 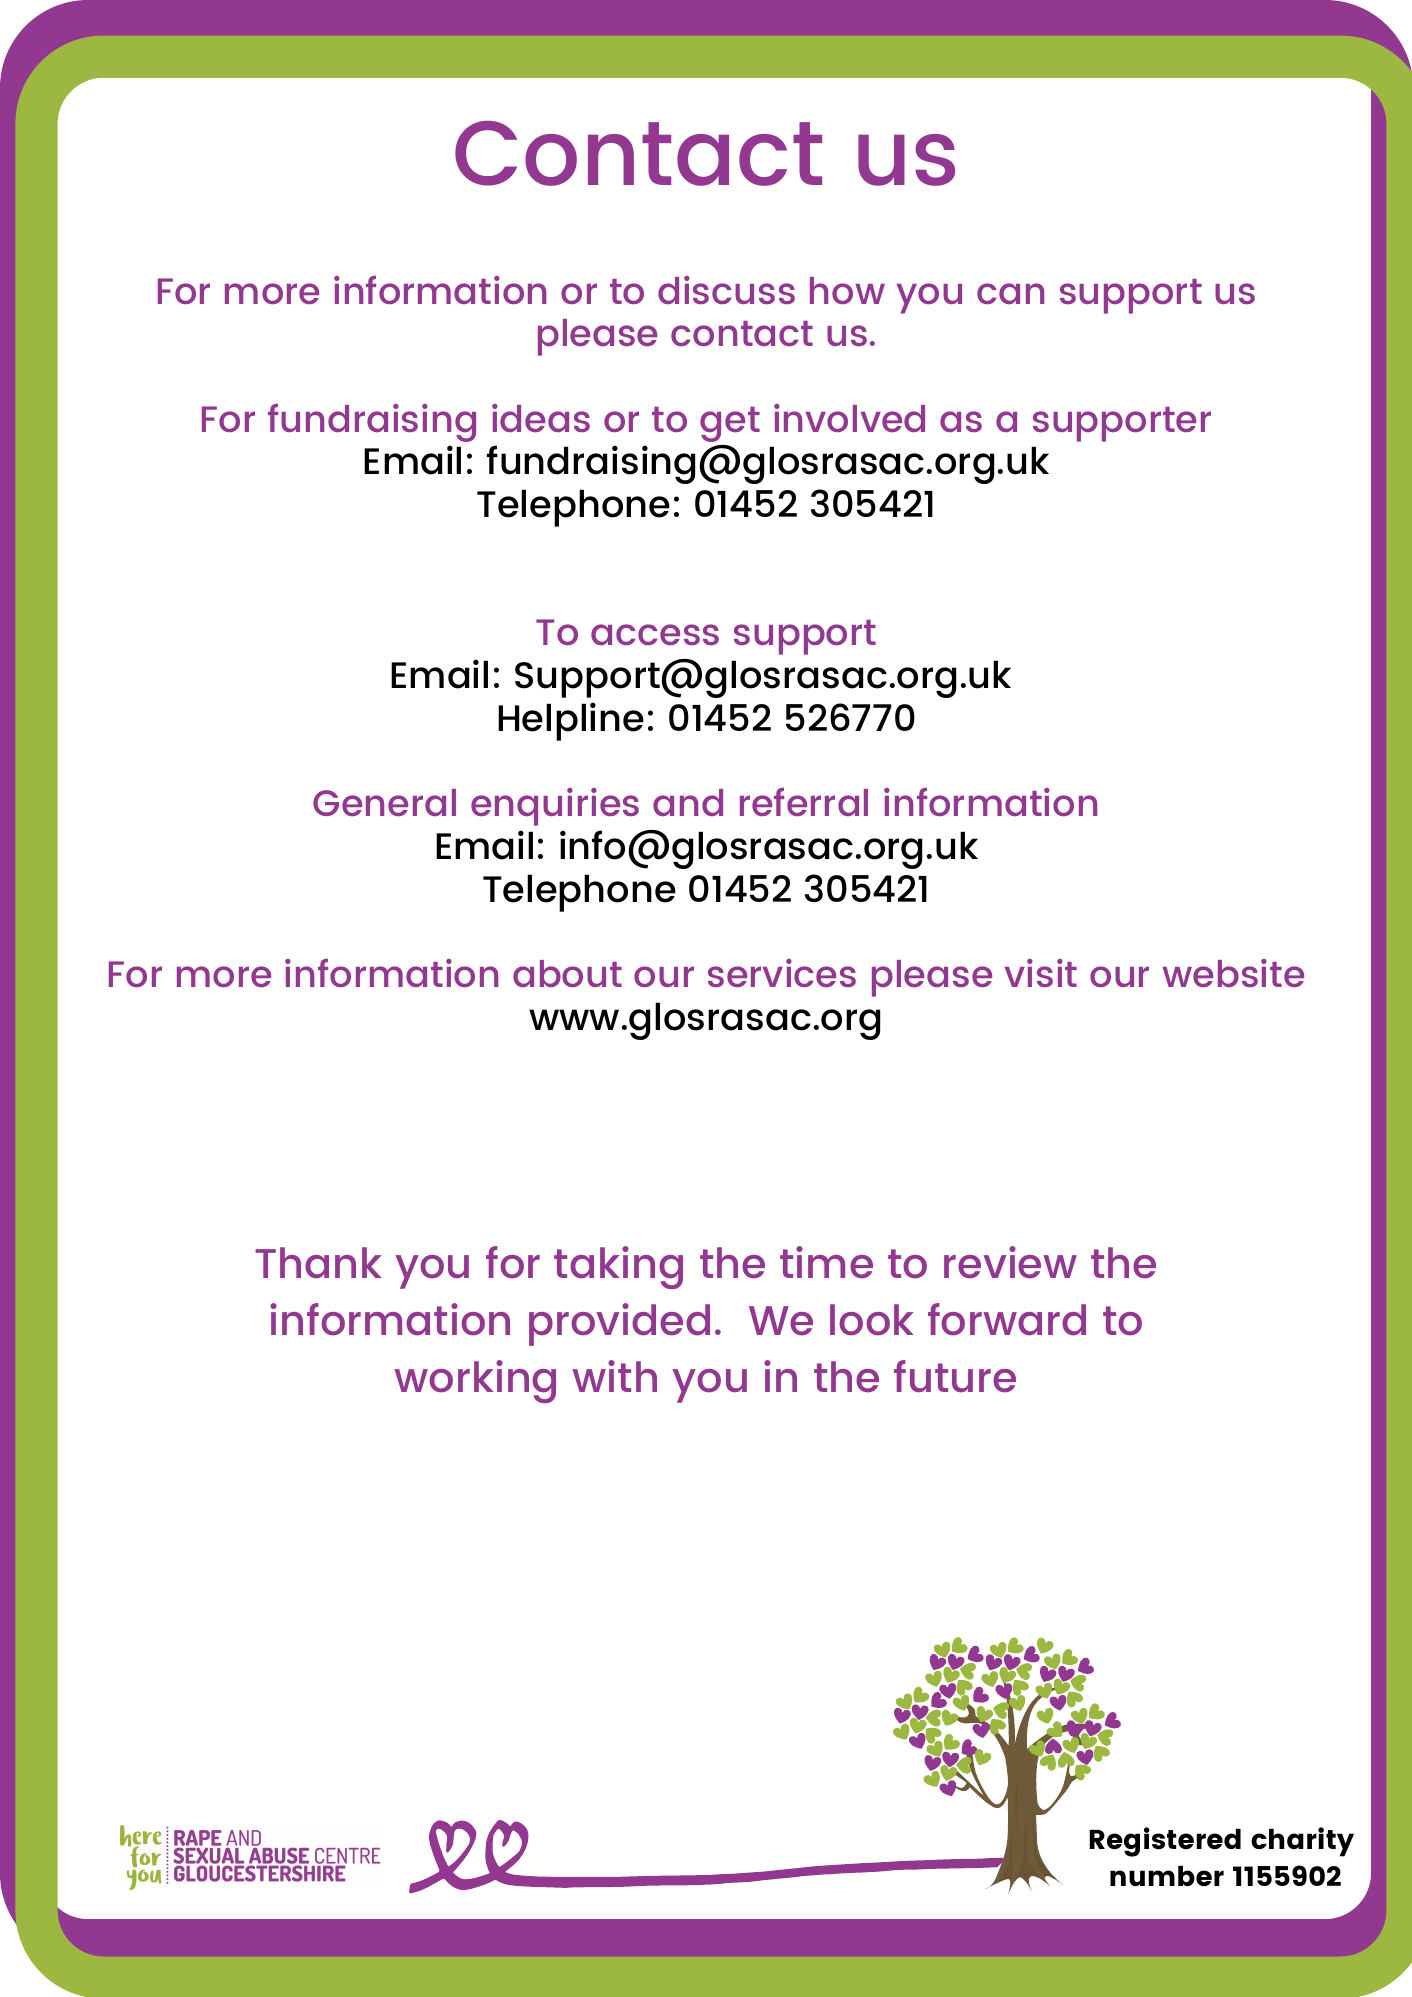 I want to click on website, so click(x=1233, y=973).
